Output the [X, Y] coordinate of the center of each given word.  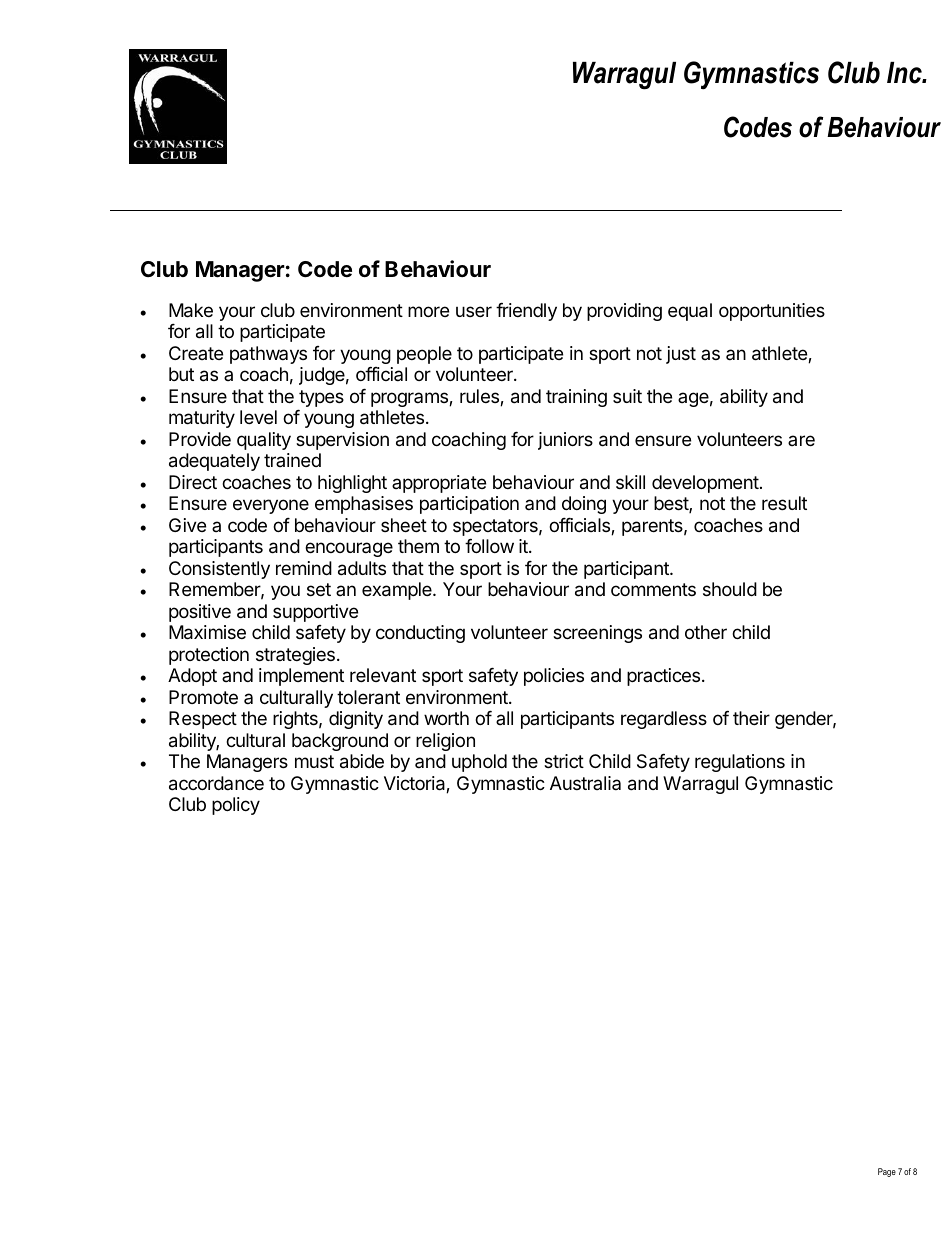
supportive [315, 613]
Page [887, 1172]
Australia [585, 783]
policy [236, 806]
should [730, 589]
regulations [740, 763]
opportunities [772, 312]
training [576, 398]
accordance [216, 783]
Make [191, 310]
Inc [905, 73]
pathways [268, 355]
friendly [526, 312]
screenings [597, 634]
